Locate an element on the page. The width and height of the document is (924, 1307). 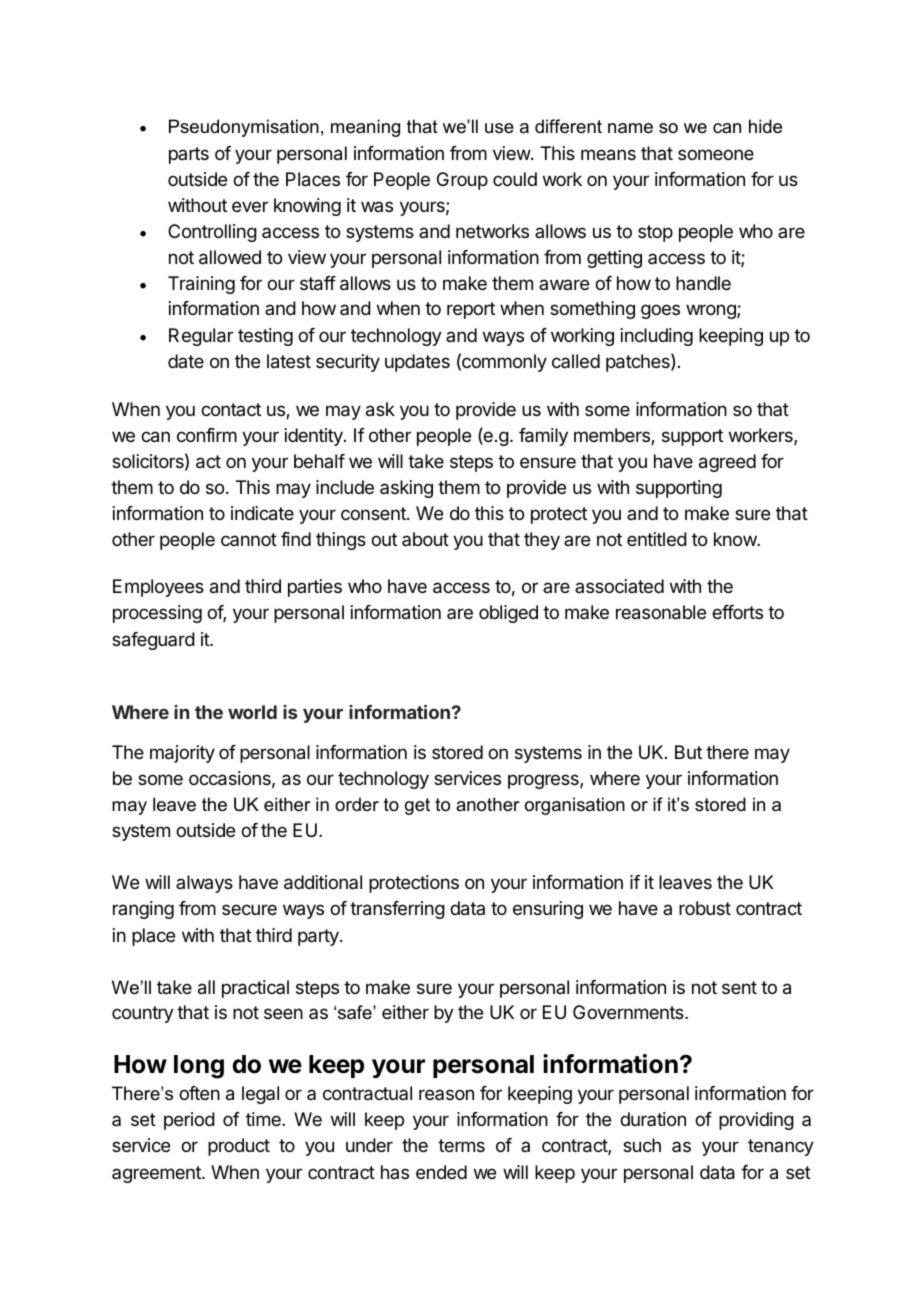
terms is located at coordinates (461, 1145).
